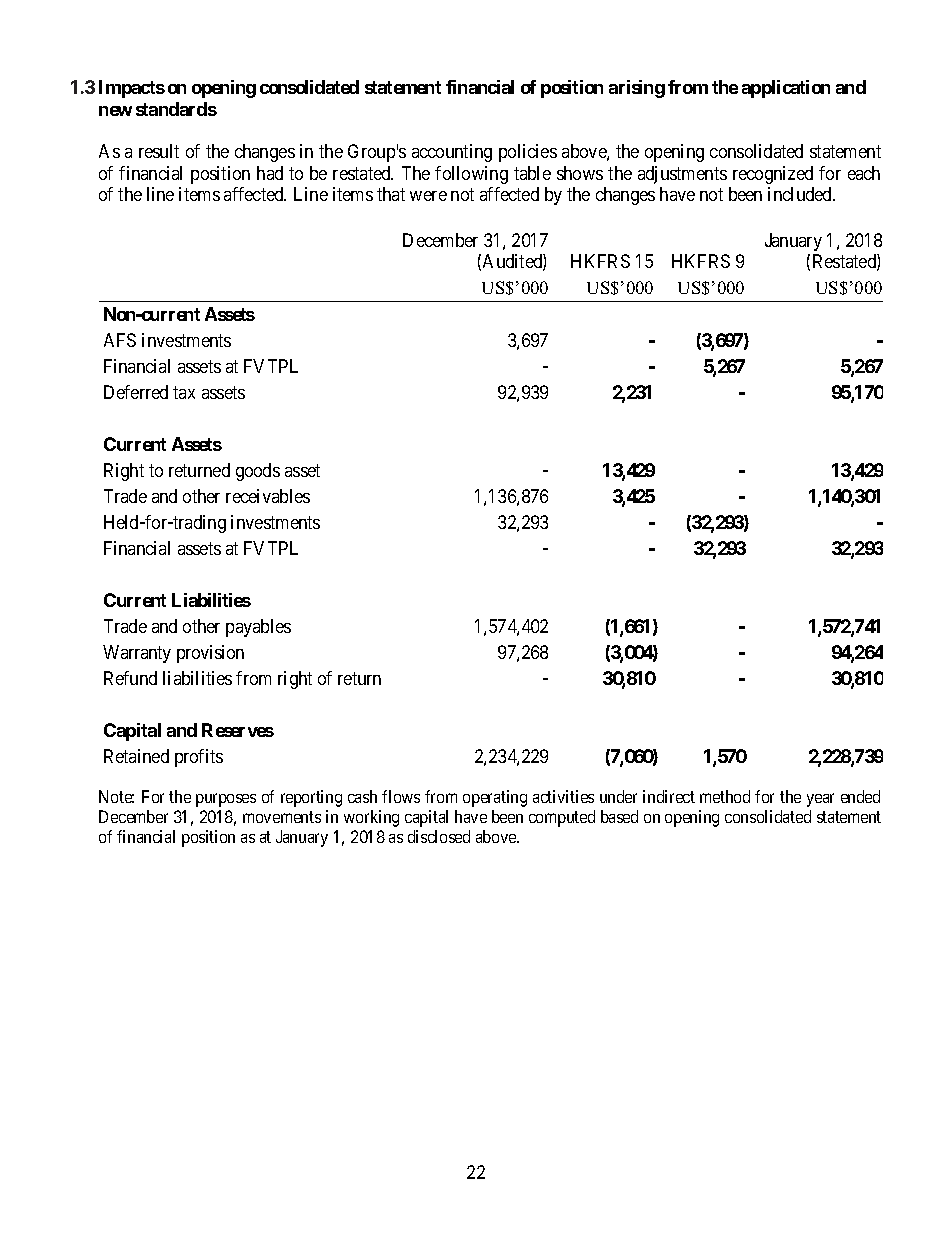 Image resolution: width=952 pixels, height=1233 pixels. What do you see at coordinates (428, 196) in the screenshot?
I see `were` at bounding box center [428, 196].
